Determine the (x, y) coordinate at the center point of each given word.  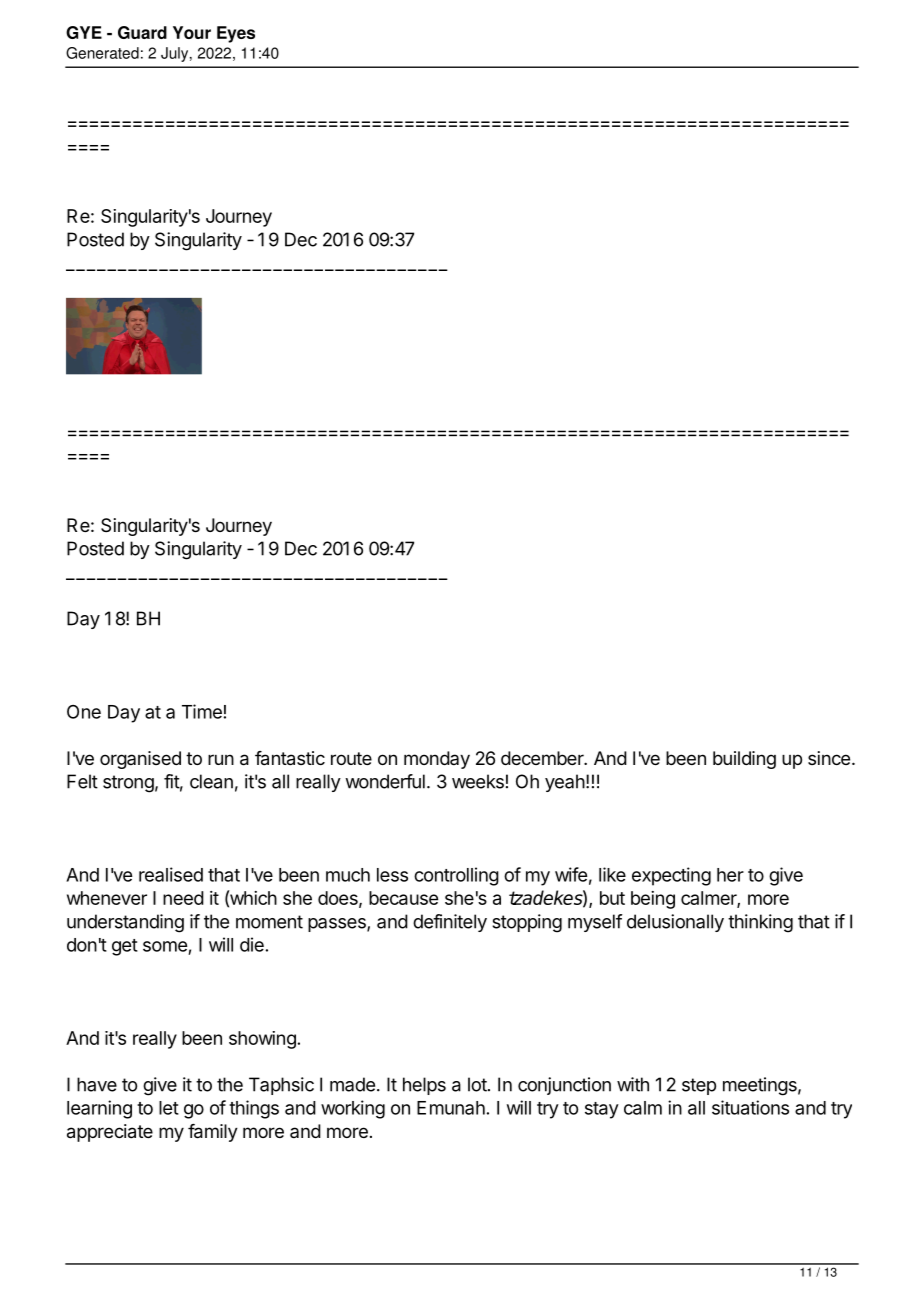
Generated (102, 53)
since (829, 758)
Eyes (236, 34)
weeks (478, 781)
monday (437, 760)
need (183, 898)
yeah (565, 783)
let (169, 1108)
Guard (142, 32)
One (84, 712)
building (744, 760)
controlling (456, 876)
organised (140, 760)
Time (202, 711)
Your (192, 32)
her (730, 875)
